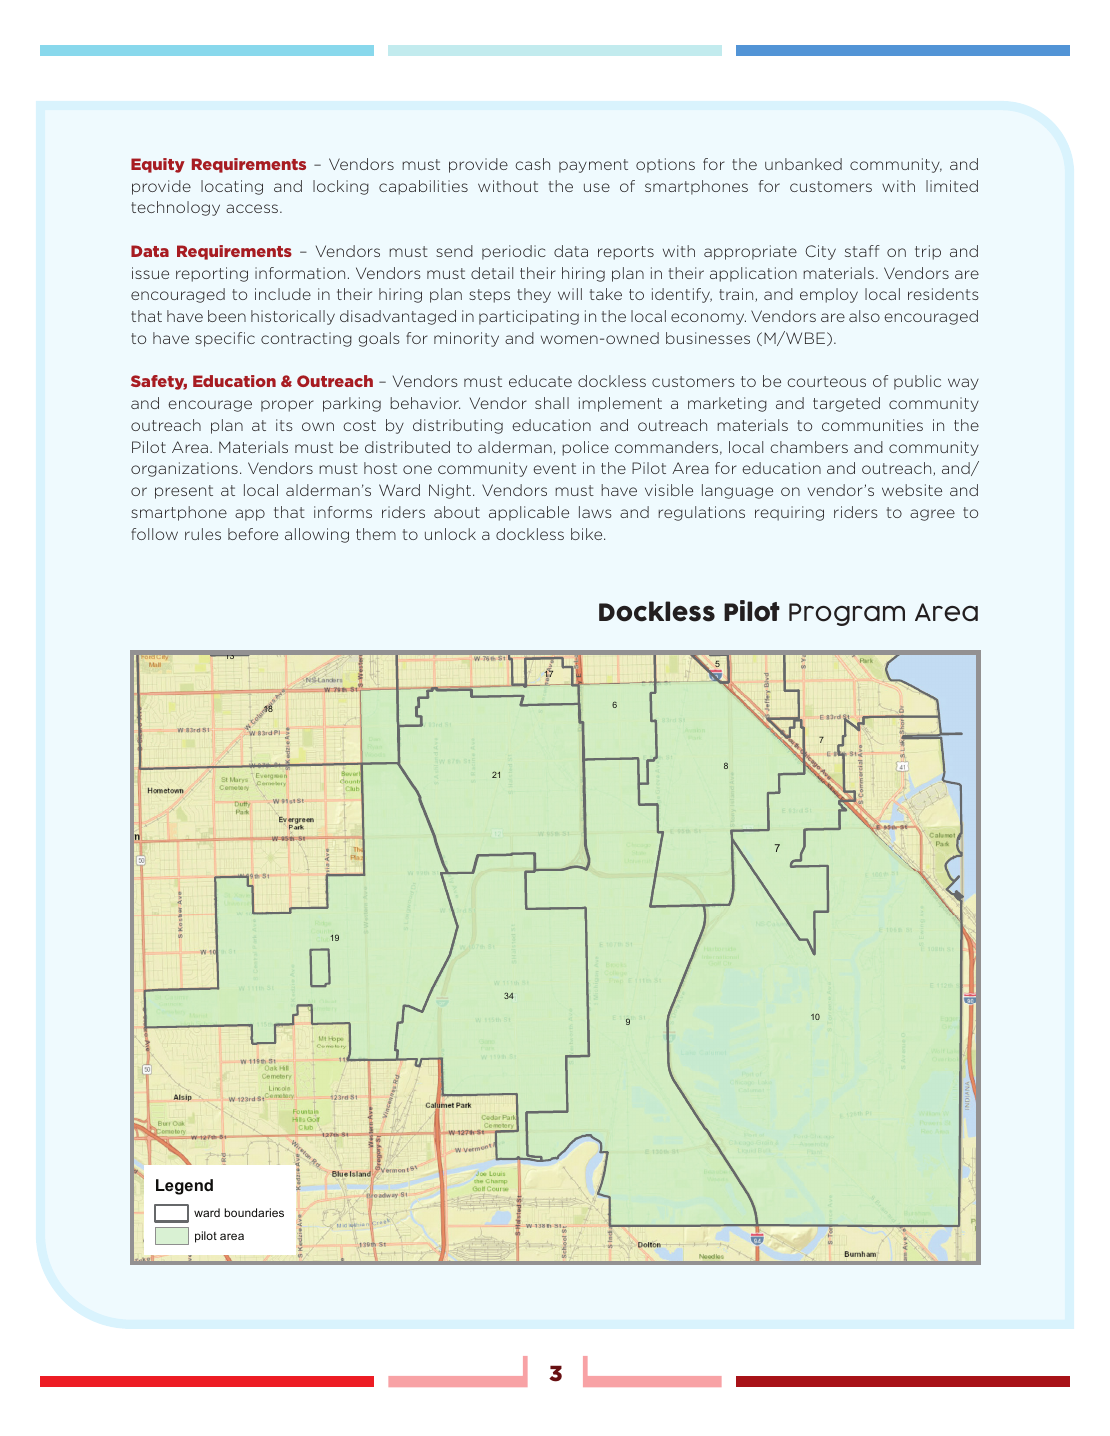  I want to click on locating, so click(232, 187).
